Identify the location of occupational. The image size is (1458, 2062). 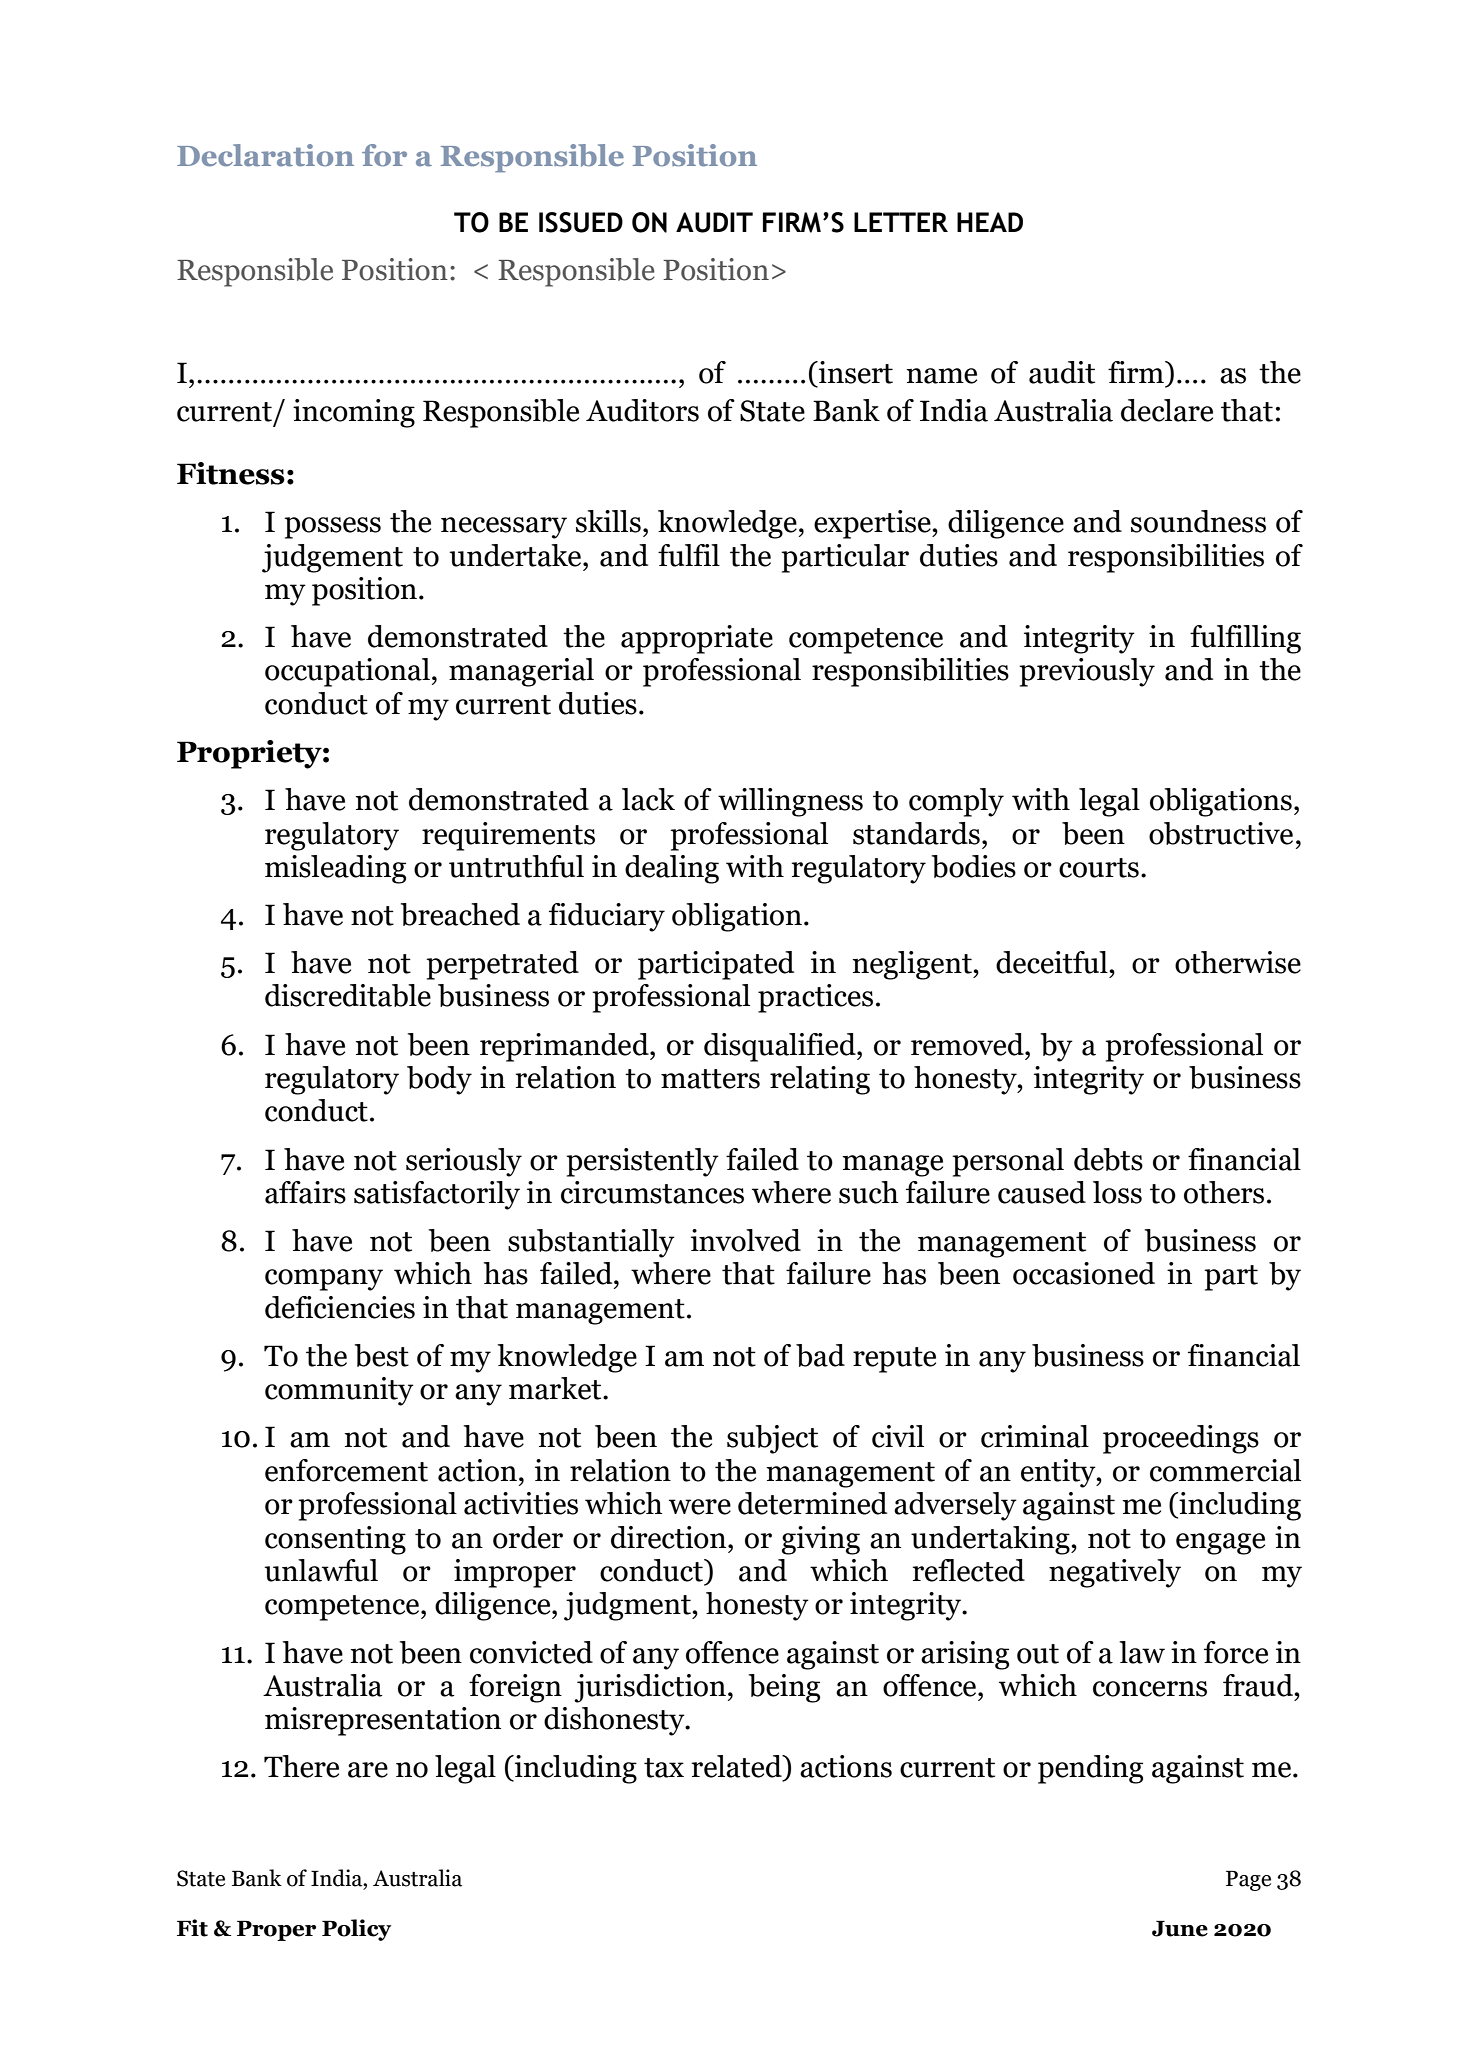
(347, 672).
